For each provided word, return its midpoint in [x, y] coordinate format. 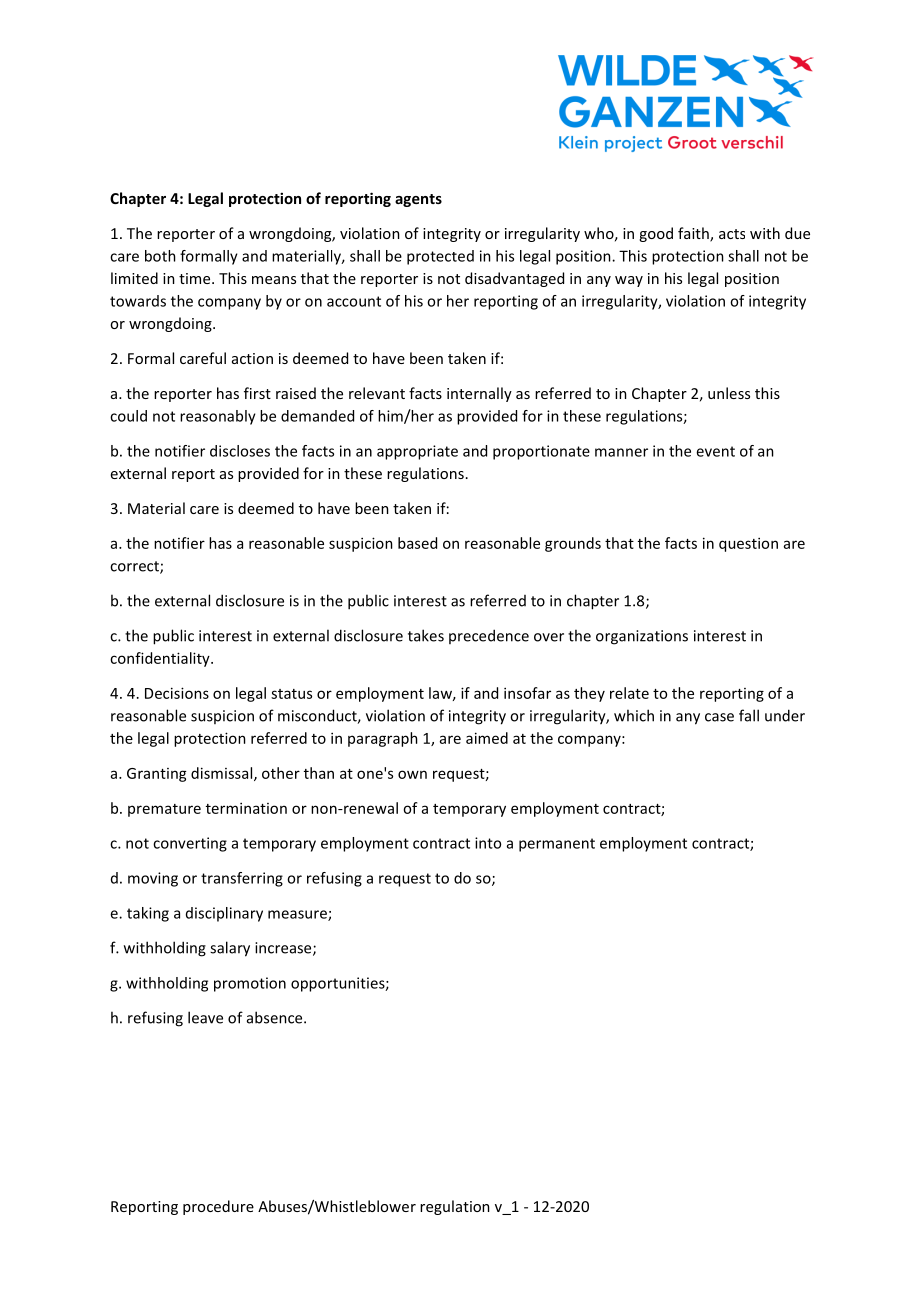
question [748, 544]
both [160, 256]
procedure [218, 1207]
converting [190, 844]
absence [276, 1017]
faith [694, 234]
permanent [557, 845]
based [417, 543]
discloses [240, 451]
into [488, 843]
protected [440, 257]
